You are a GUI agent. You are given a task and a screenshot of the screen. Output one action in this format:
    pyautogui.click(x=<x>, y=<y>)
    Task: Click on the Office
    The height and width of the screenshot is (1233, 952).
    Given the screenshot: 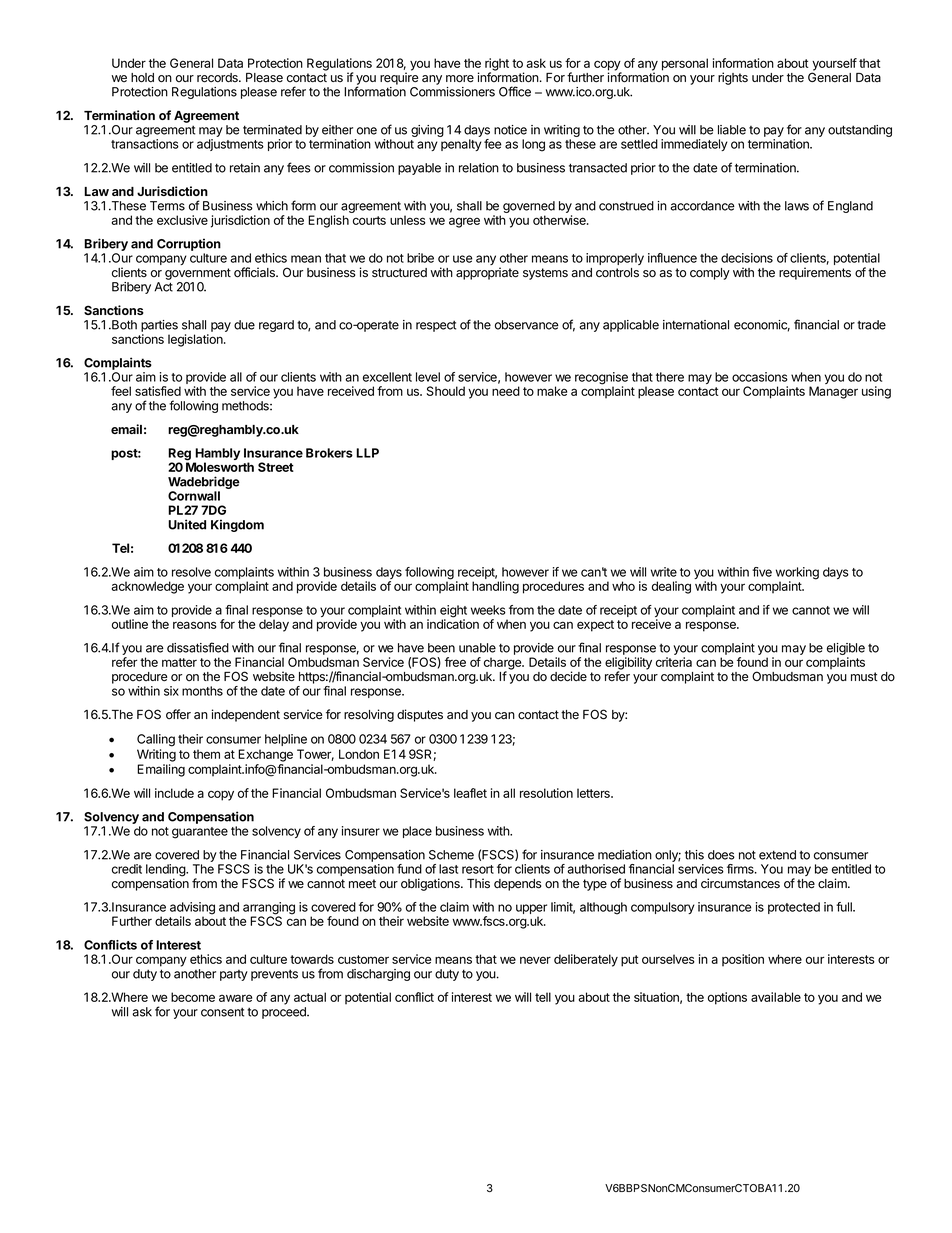 What is the action you would take?
    pyautogui.click(x=515, y=91)
